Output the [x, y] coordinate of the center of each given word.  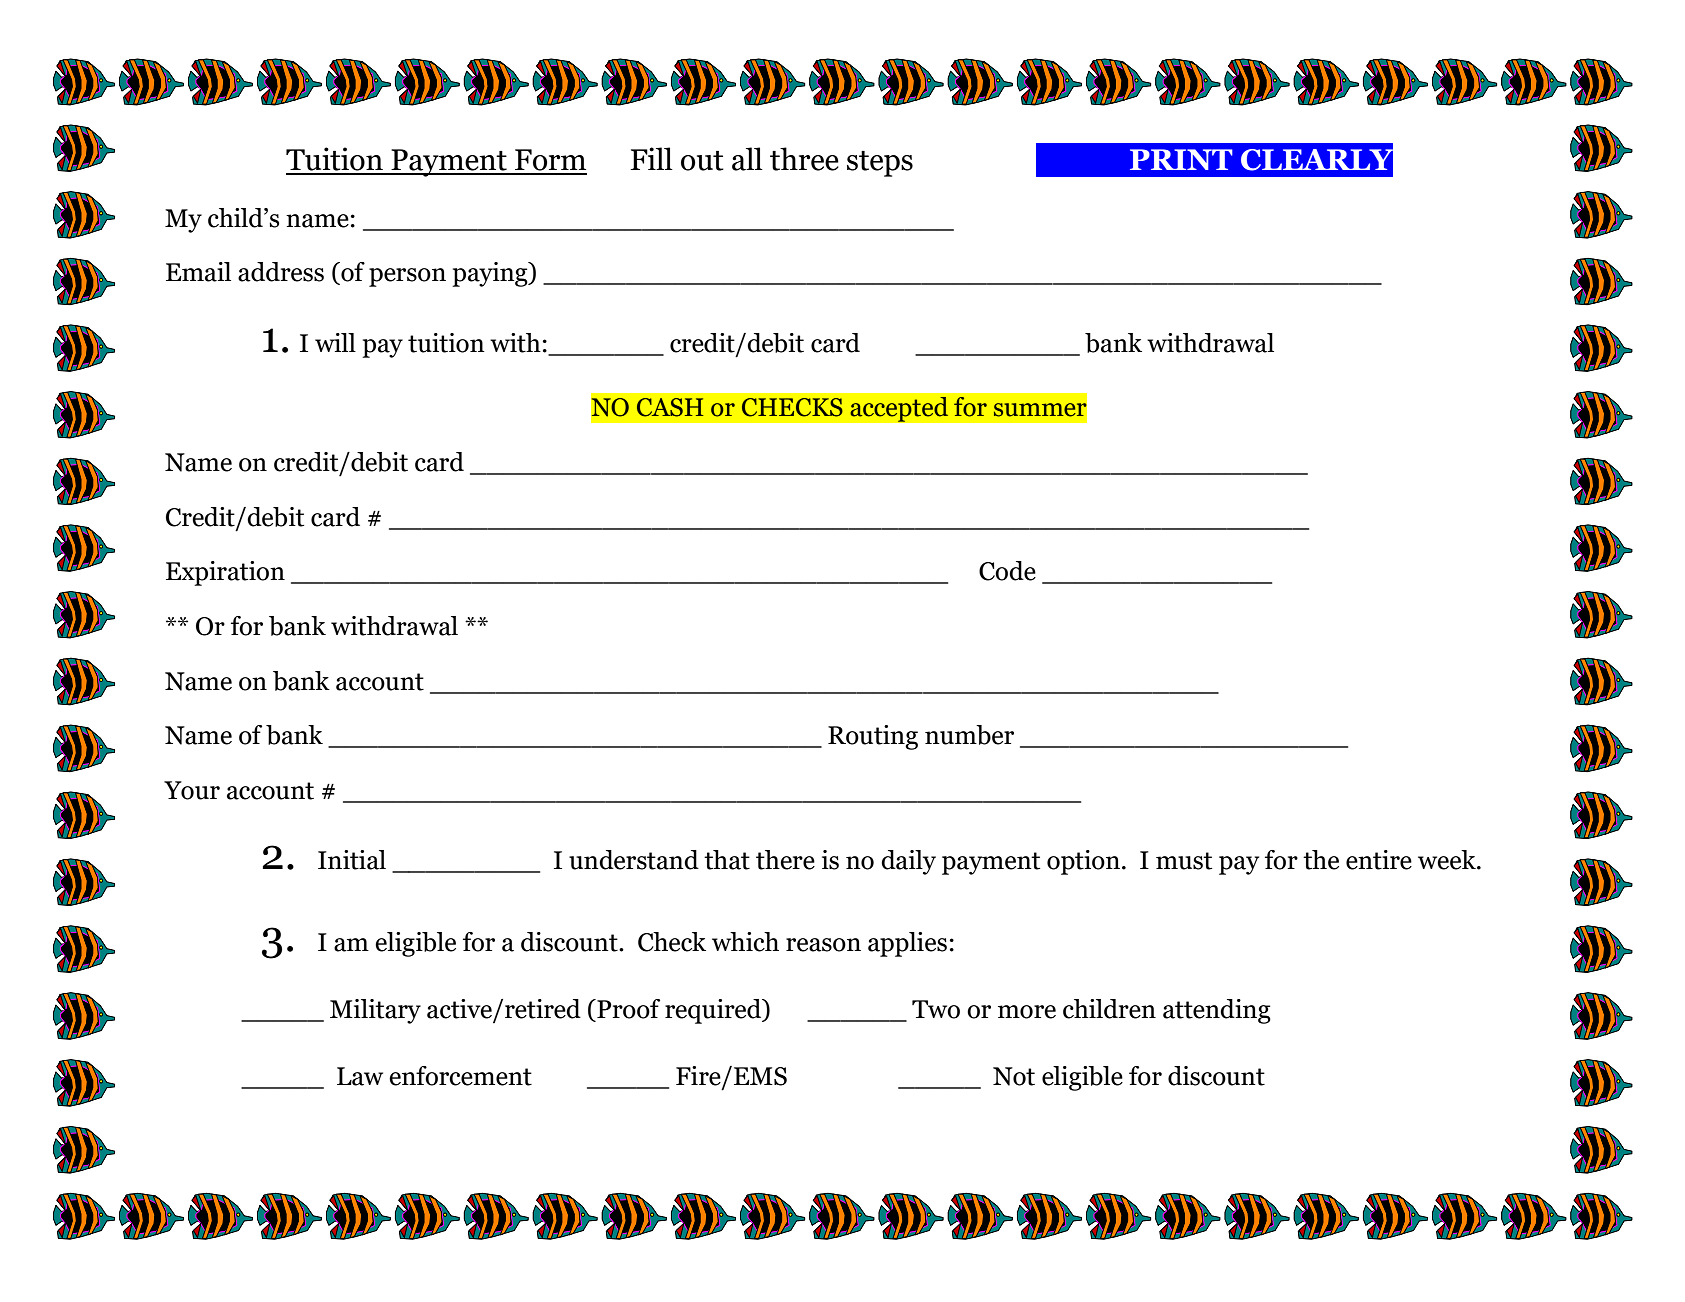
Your [192, 790]
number [969, 735]
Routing [873, 737]
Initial [352, 860]
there [785, 860]
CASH [670, 407]
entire [1379, 860]
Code [1007, 571]
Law [360, 1076]
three [804, 159]
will [335, 342]
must [1184, 861]
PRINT [1181, 159]
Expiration [225, 573]
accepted [899, 409]
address [281, 272]
